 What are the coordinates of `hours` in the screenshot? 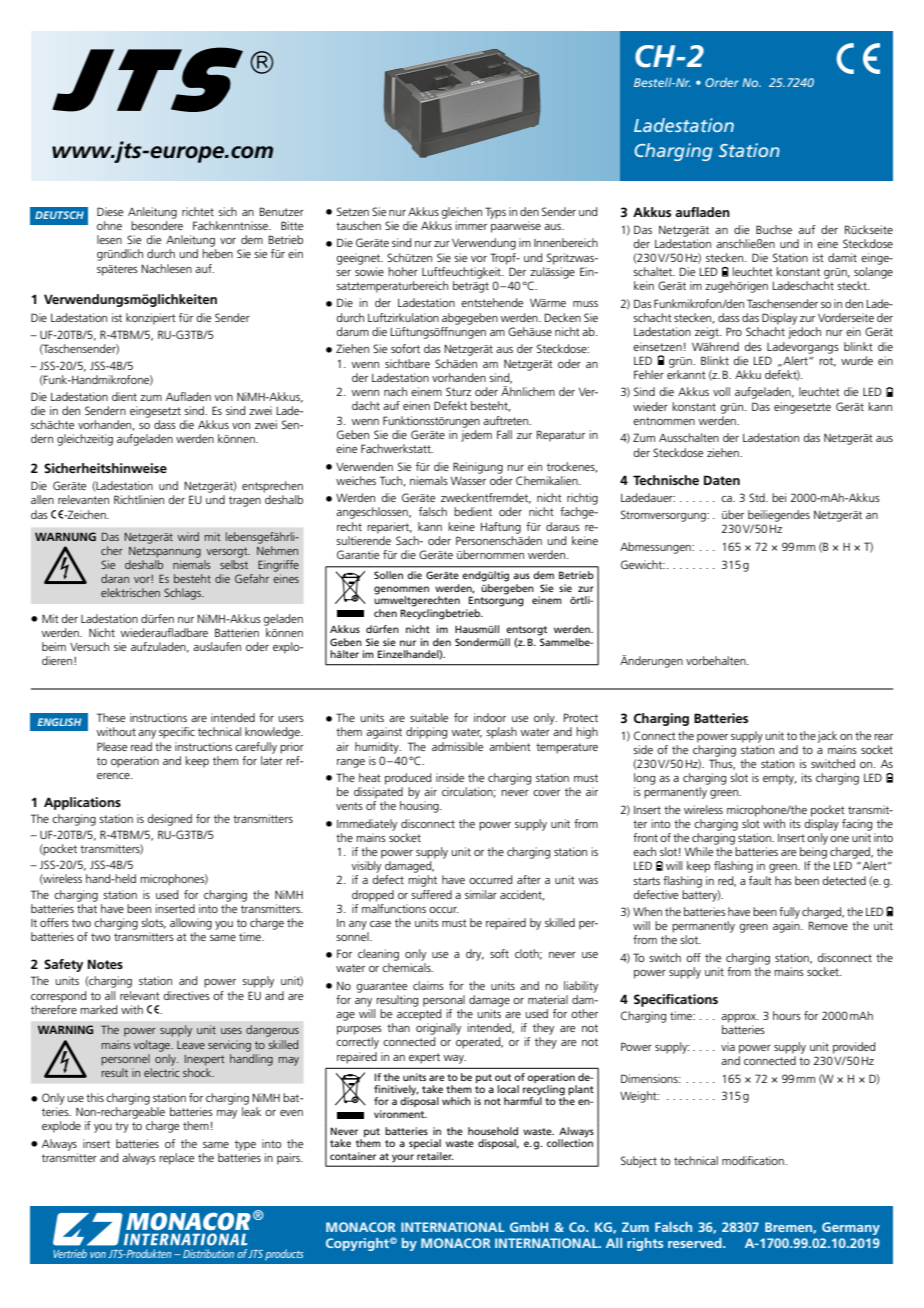 It's located at (787, 1015).
